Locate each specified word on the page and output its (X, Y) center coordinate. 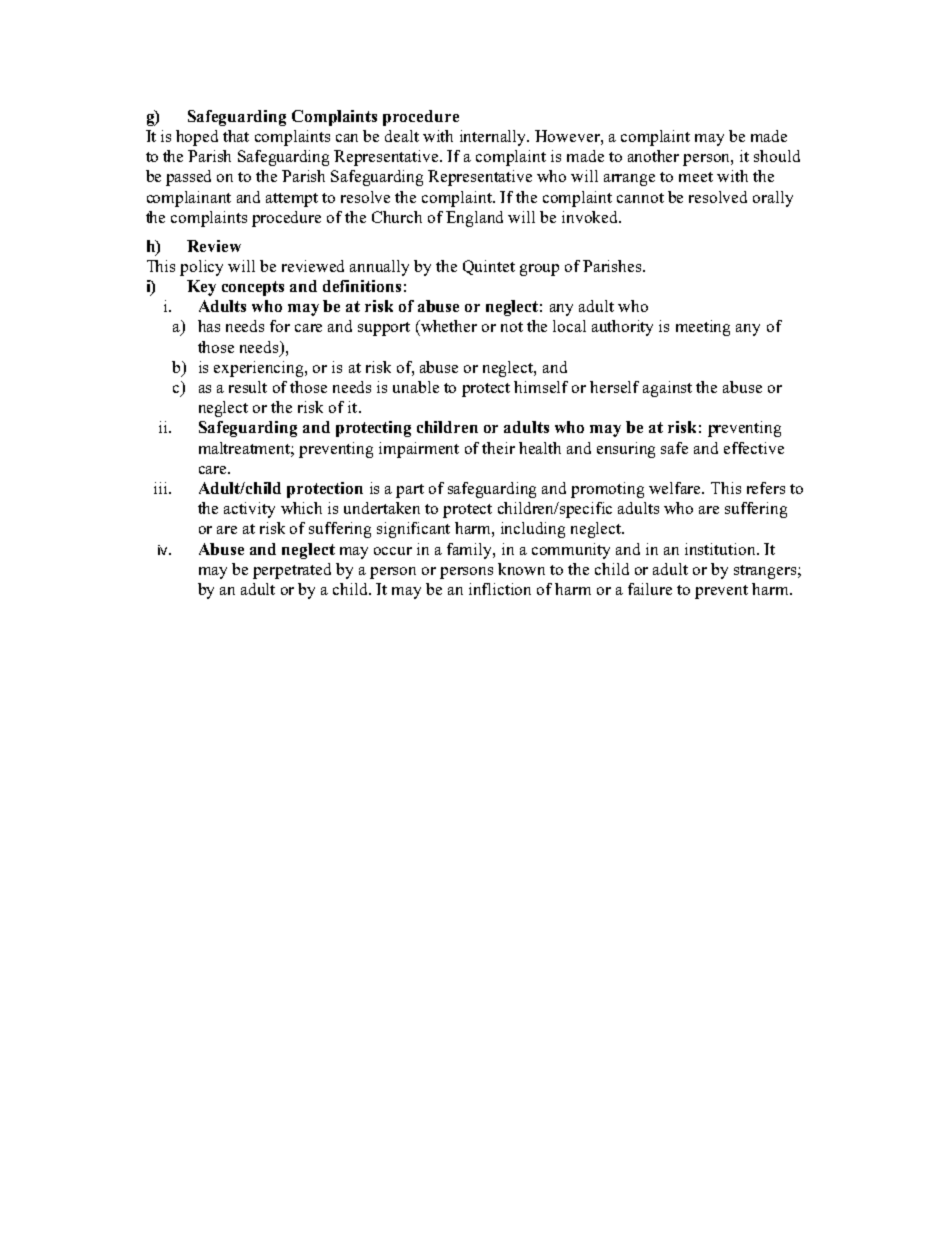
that (236, 136)
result (248, 387)
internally (494, 138)
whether (448, 326)
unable (416, 387)
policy (201, 268)
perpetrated (292, 571)
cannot (640, 198)
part (410, 491)
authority (622, 328)
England (474, 219)
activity (249, 510)
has (209, 326)
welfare (676, 488)
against (667, 389)
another (653, 156)
